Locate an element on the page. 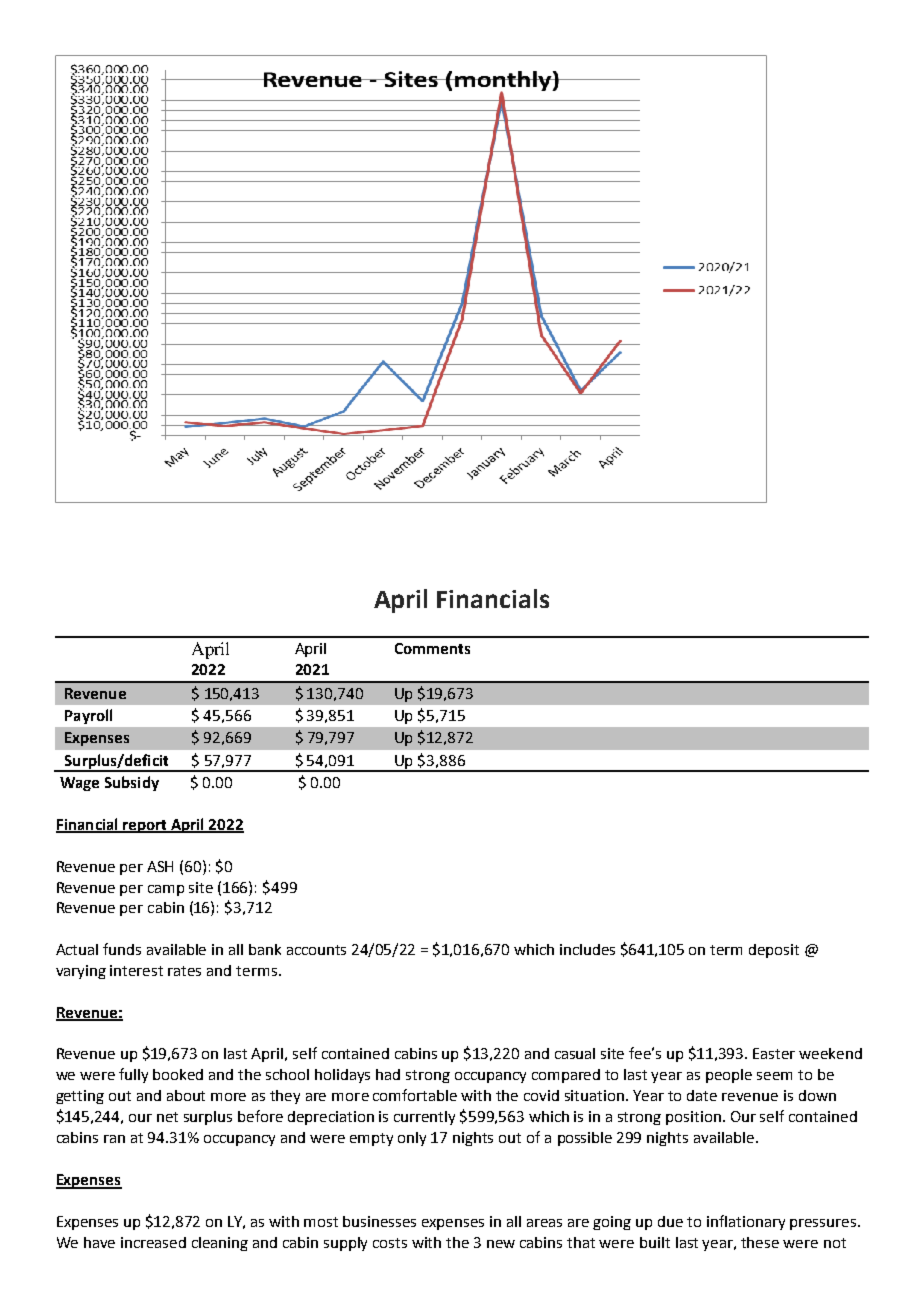 The width and height of the document is (924, 1308). Subsidy is located at coordinates (132, 783).
